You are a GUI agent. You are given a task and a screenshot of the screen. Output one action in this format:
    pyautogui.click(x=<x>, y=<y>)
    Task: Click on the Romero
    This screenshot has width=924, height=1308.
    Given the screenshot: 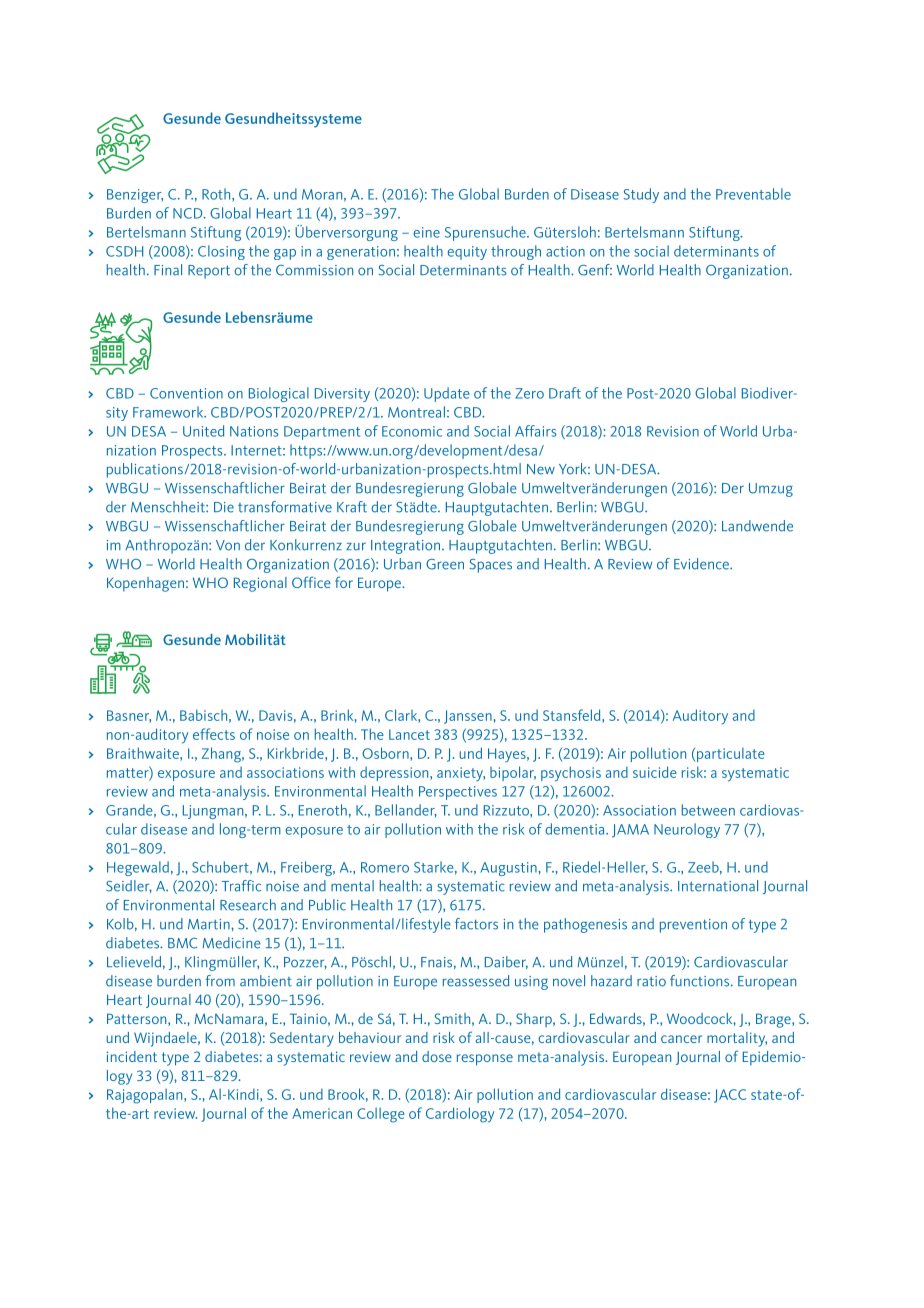 What is the action you would take?
    pyautogui.click(x=385, y=867)
